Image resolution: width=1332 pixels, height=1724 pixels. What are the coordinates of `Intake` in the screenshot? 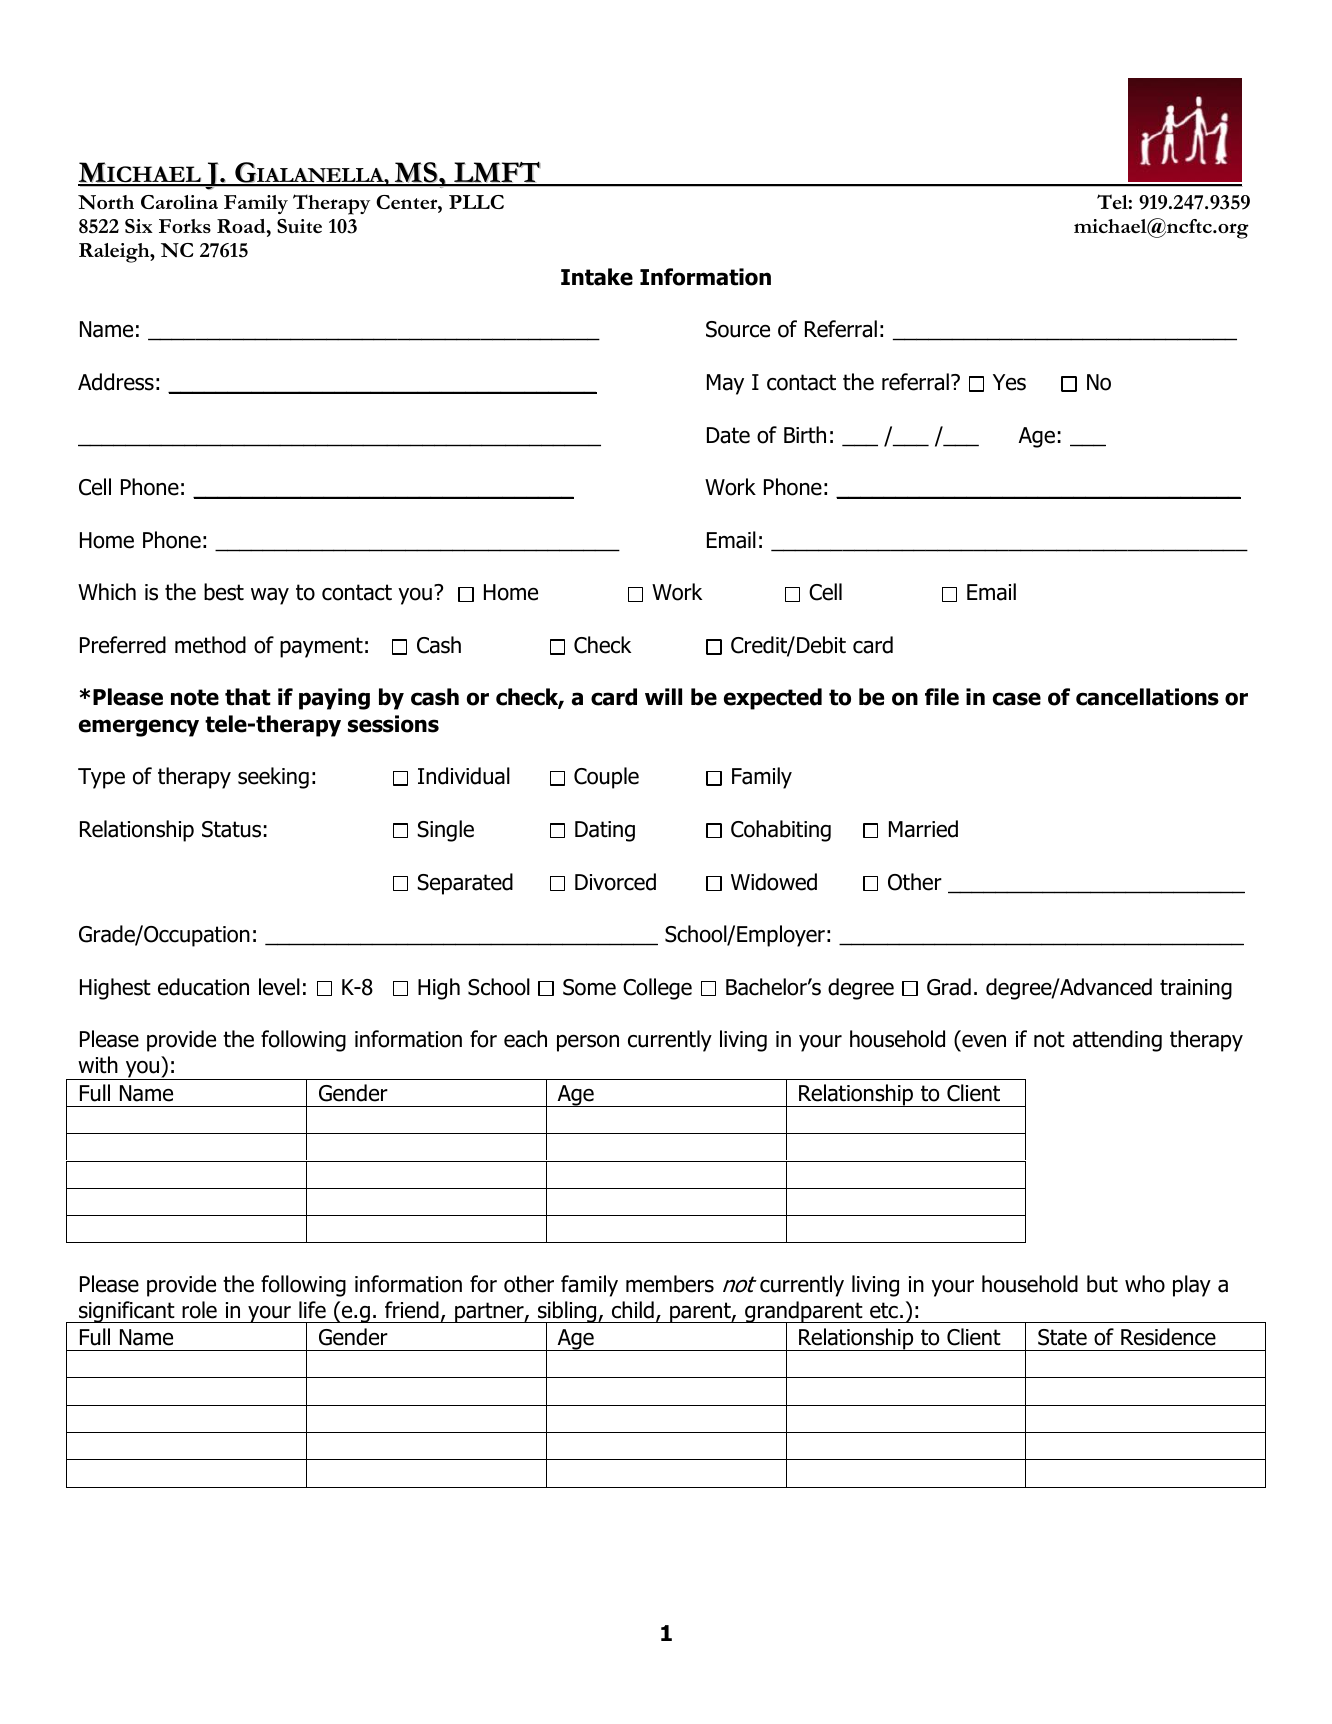 It's located at (597, 277).
